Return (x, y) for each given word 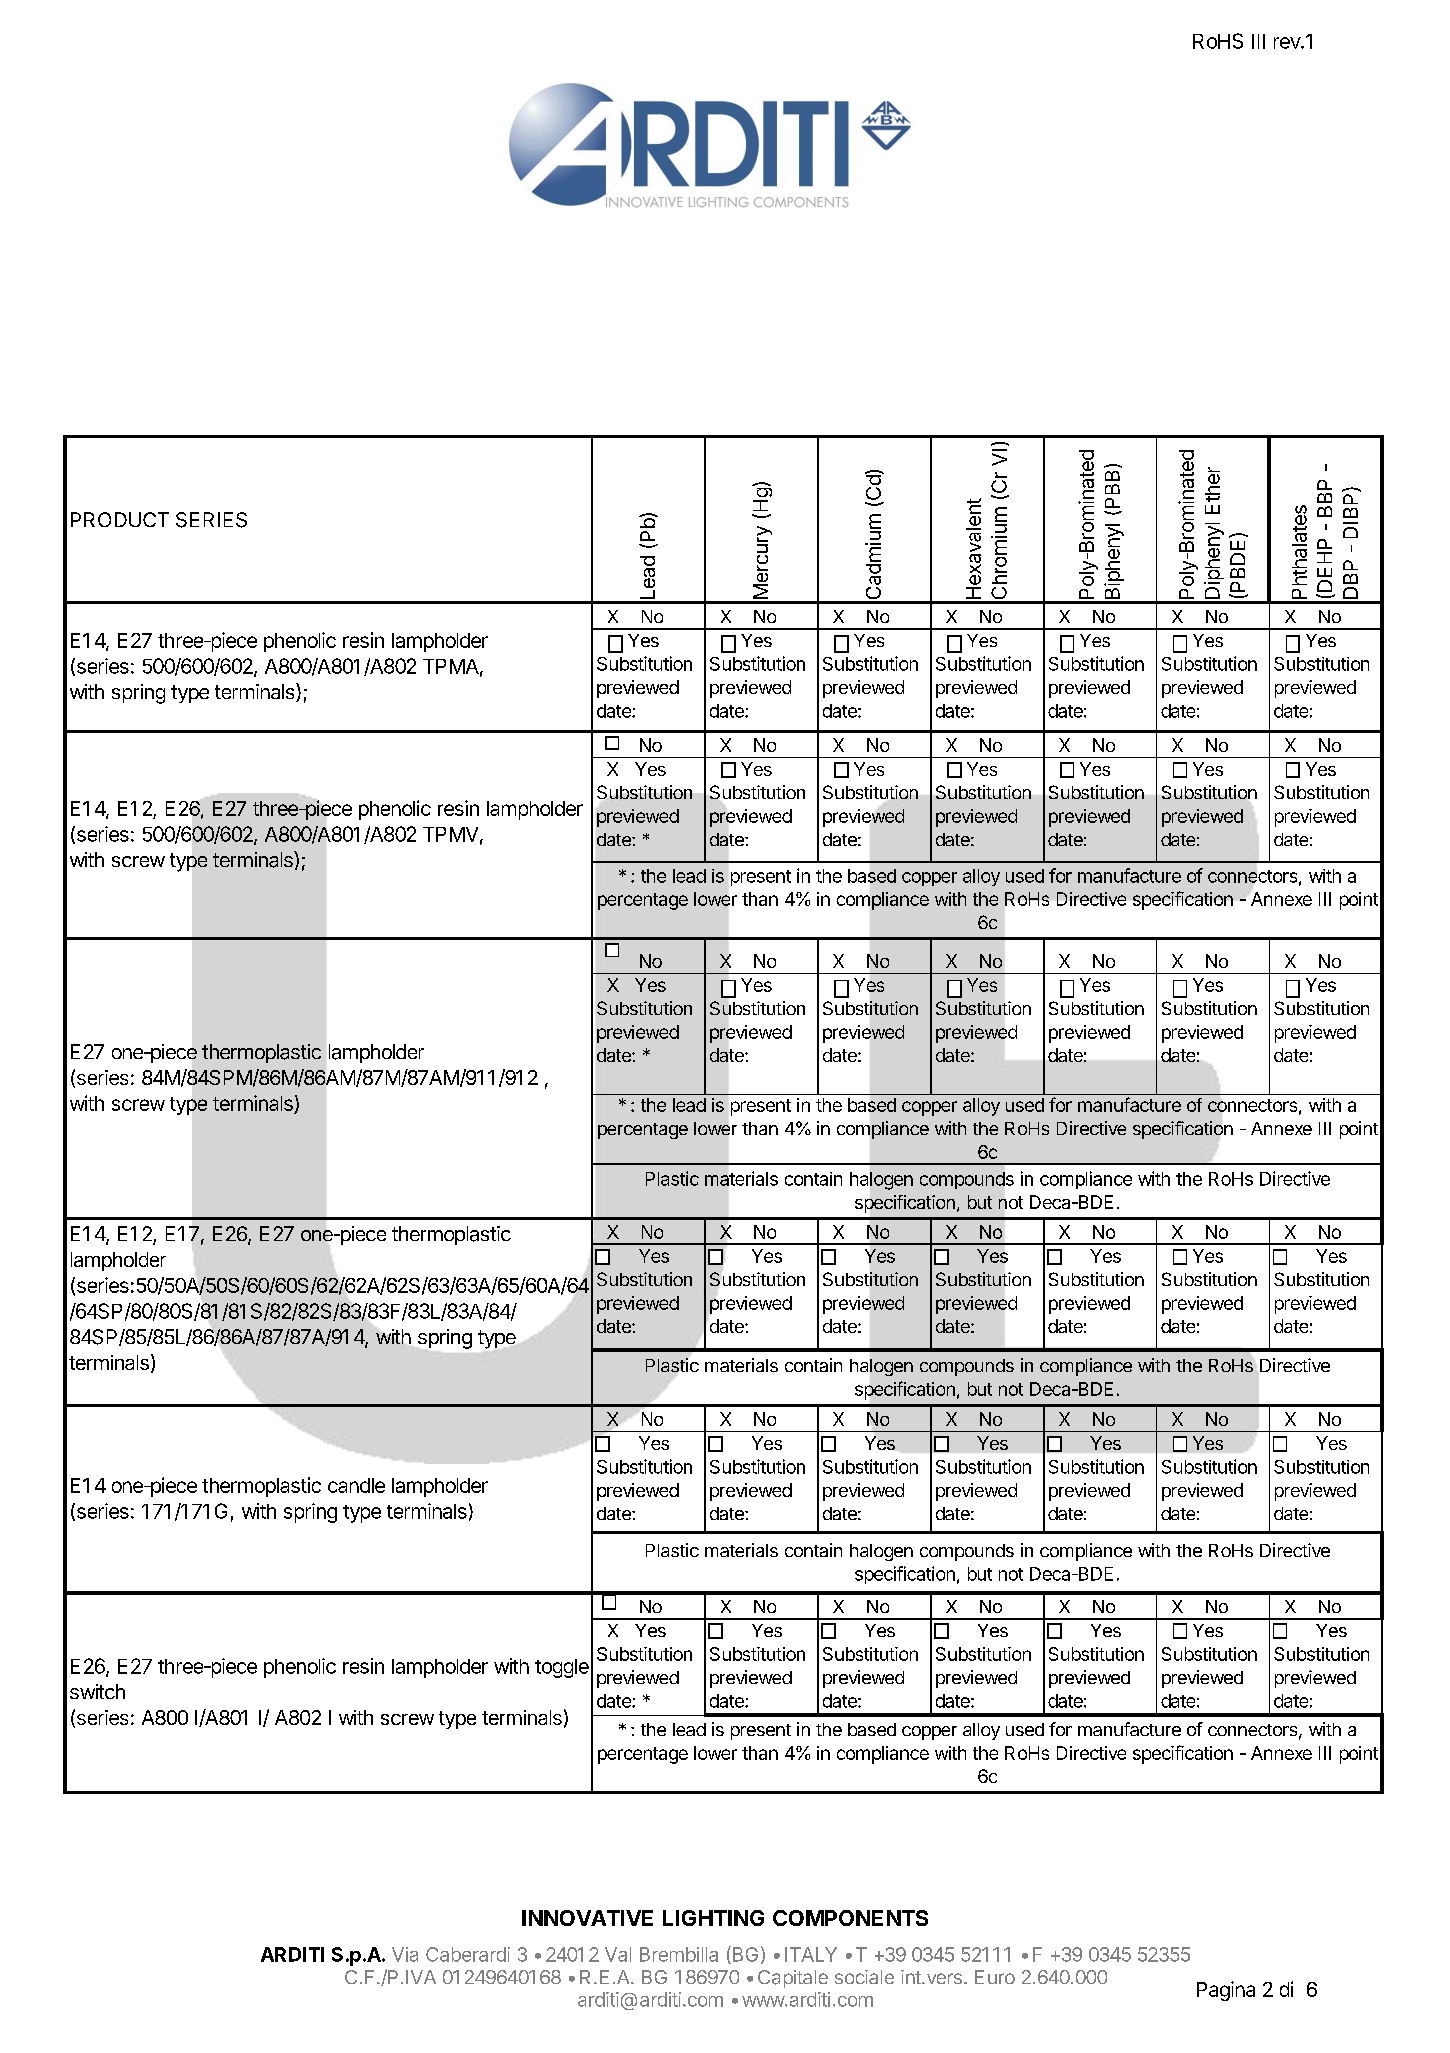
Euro (995, 1977)
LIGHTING (713, 1918)
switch (97, 1691)
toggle (562, 1668)
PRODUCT (120, 519)
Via (405, 1954)
